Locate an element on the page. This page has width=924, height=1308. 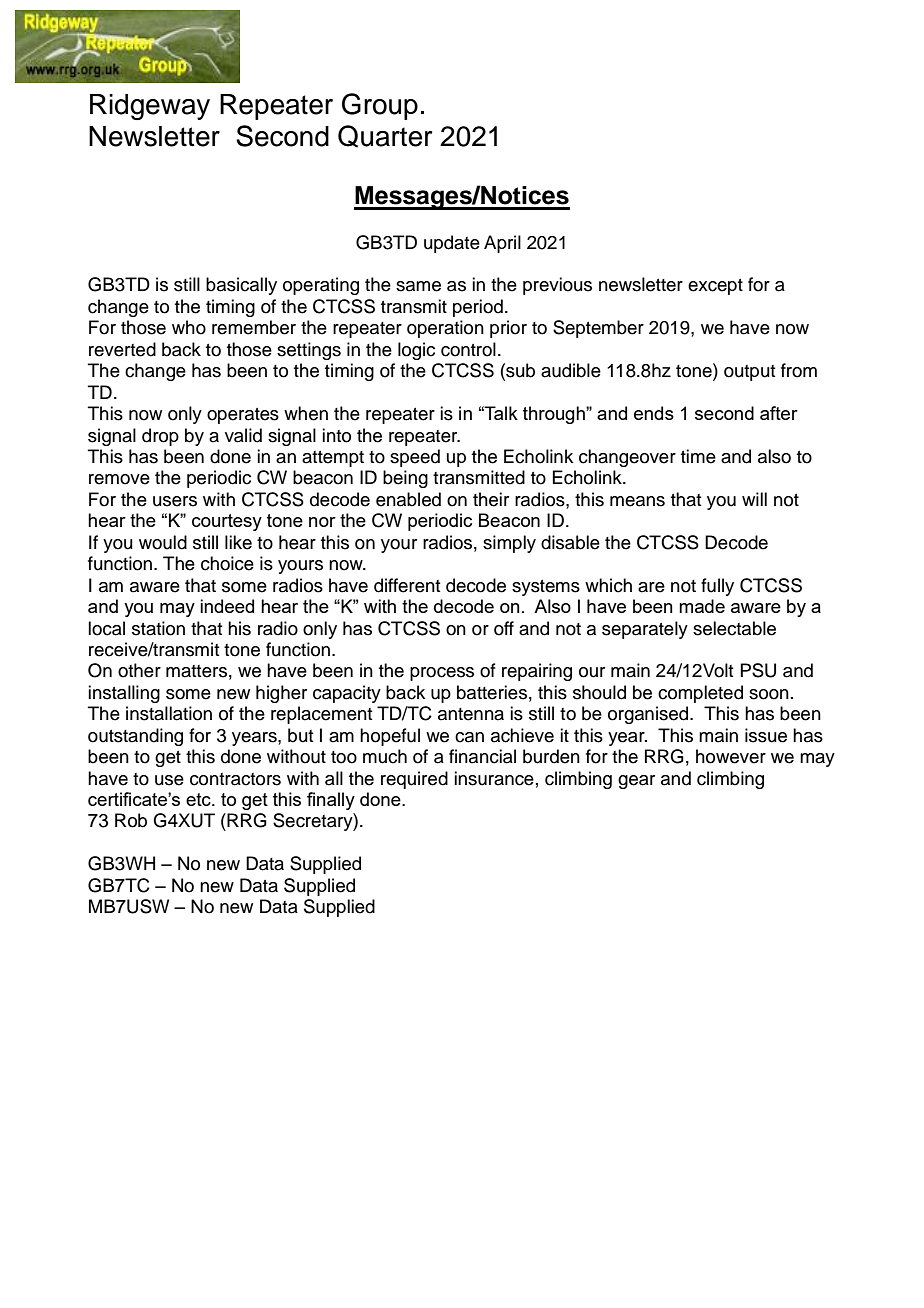
Quarter is located at coordinates (385, 136).
